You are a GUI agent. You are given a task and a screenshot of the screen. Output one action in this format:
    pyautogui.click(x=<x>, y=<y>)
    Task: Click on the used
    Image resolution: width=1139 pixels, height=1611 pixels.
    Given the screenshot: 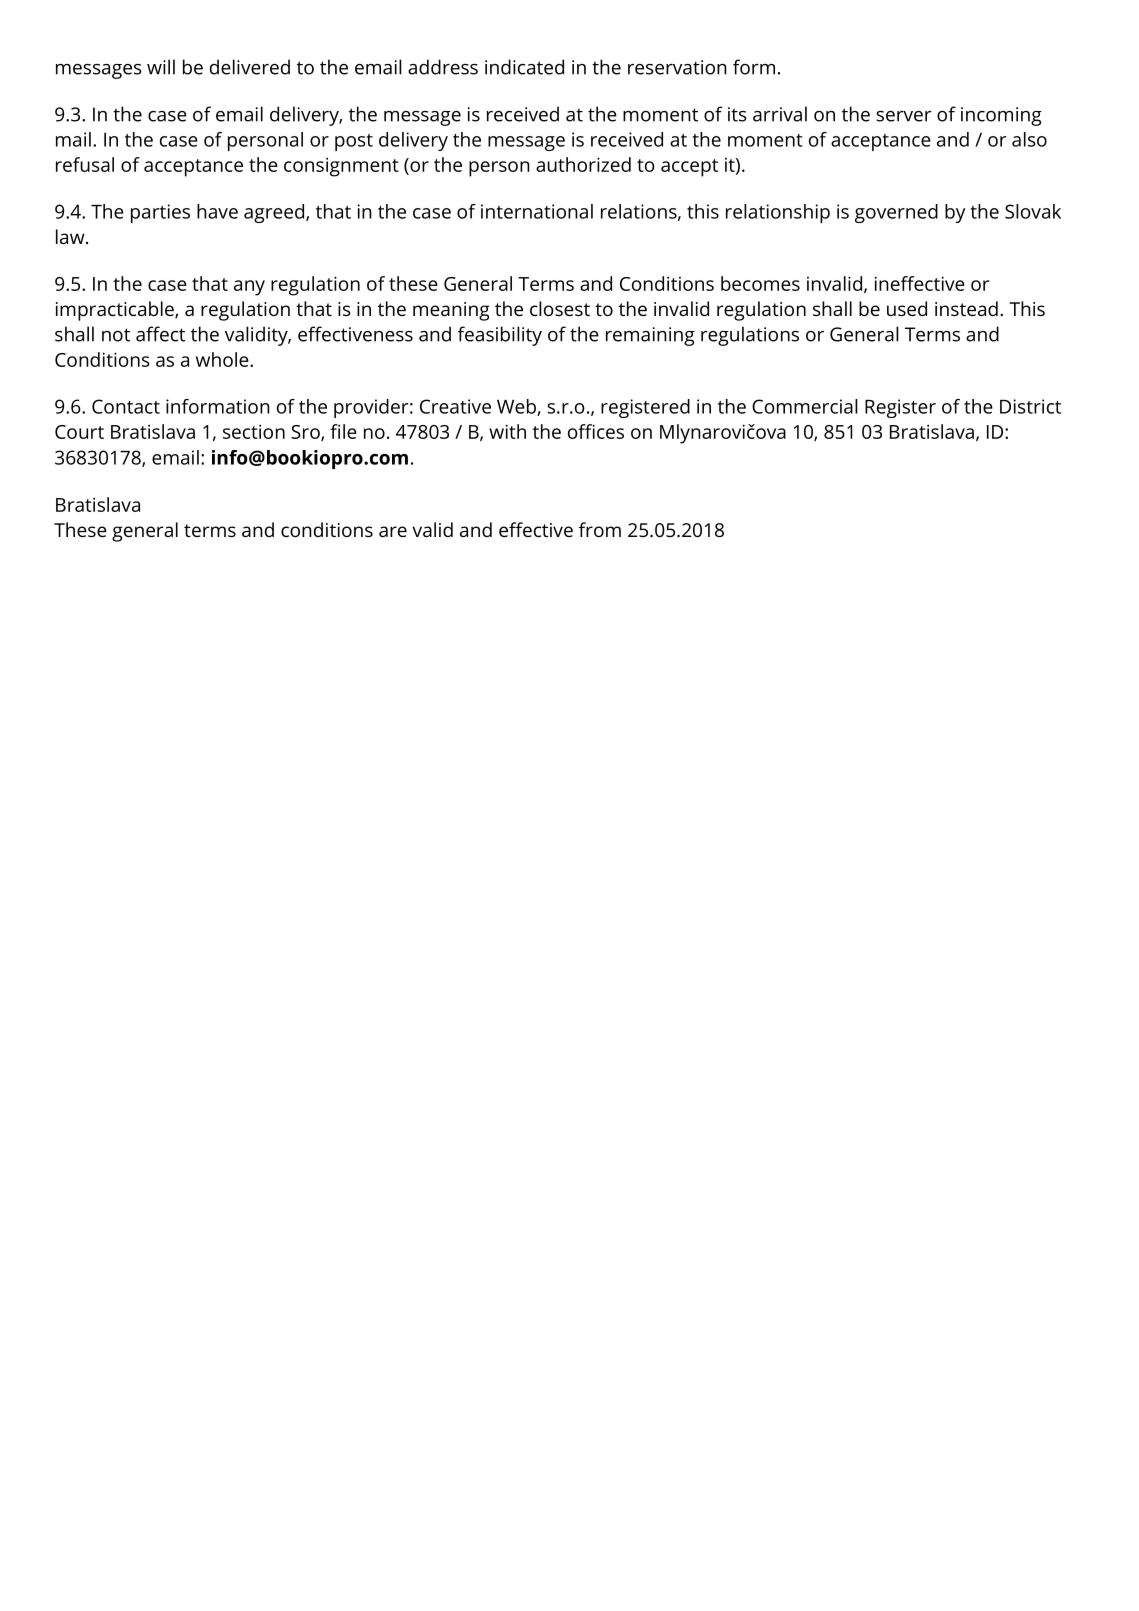 What is the action you would take?
    pyautogui.click(x=907, y=308)
